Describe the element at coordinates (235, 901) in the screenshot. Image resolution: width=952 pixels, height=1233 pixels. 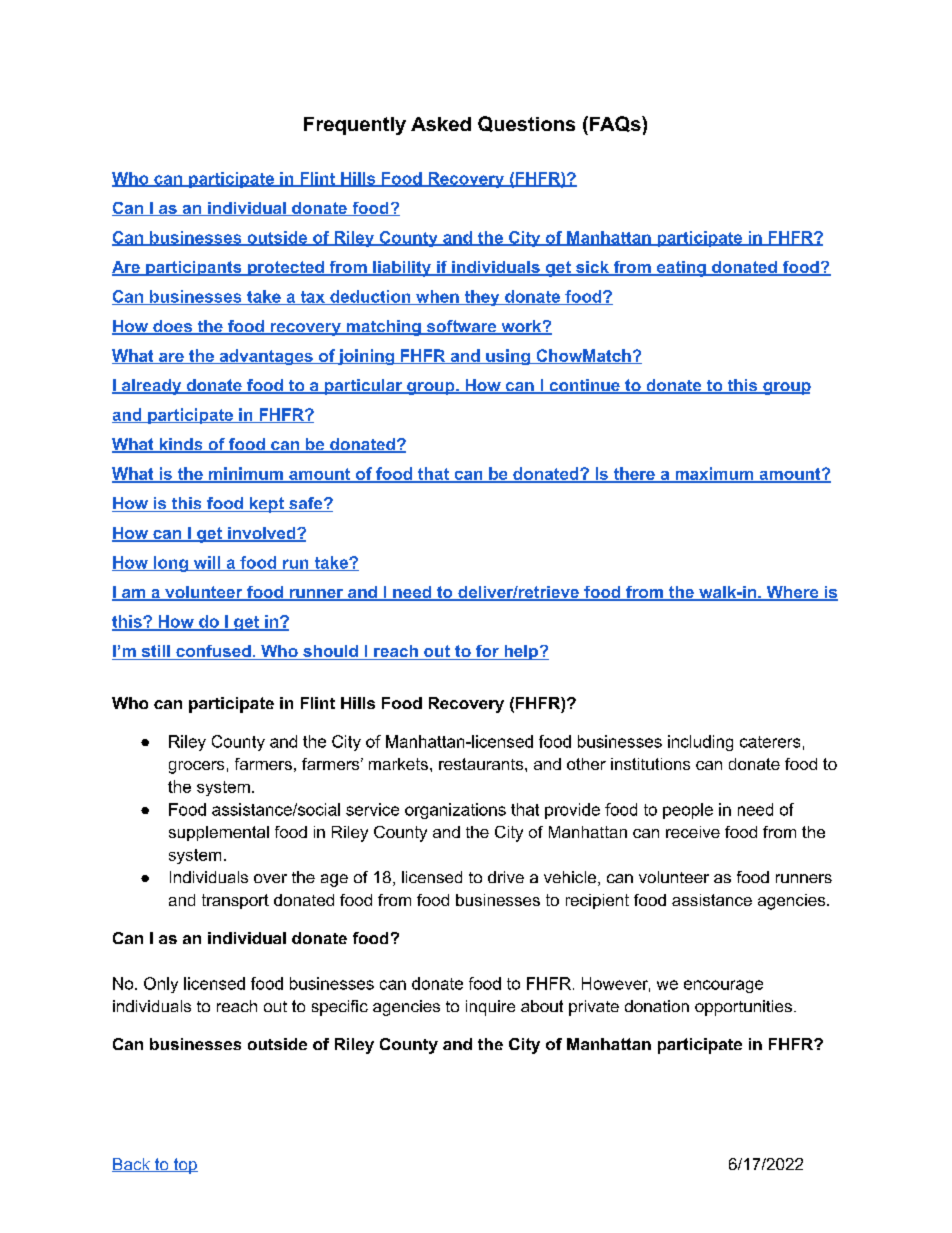
I see `transport` at that location.
